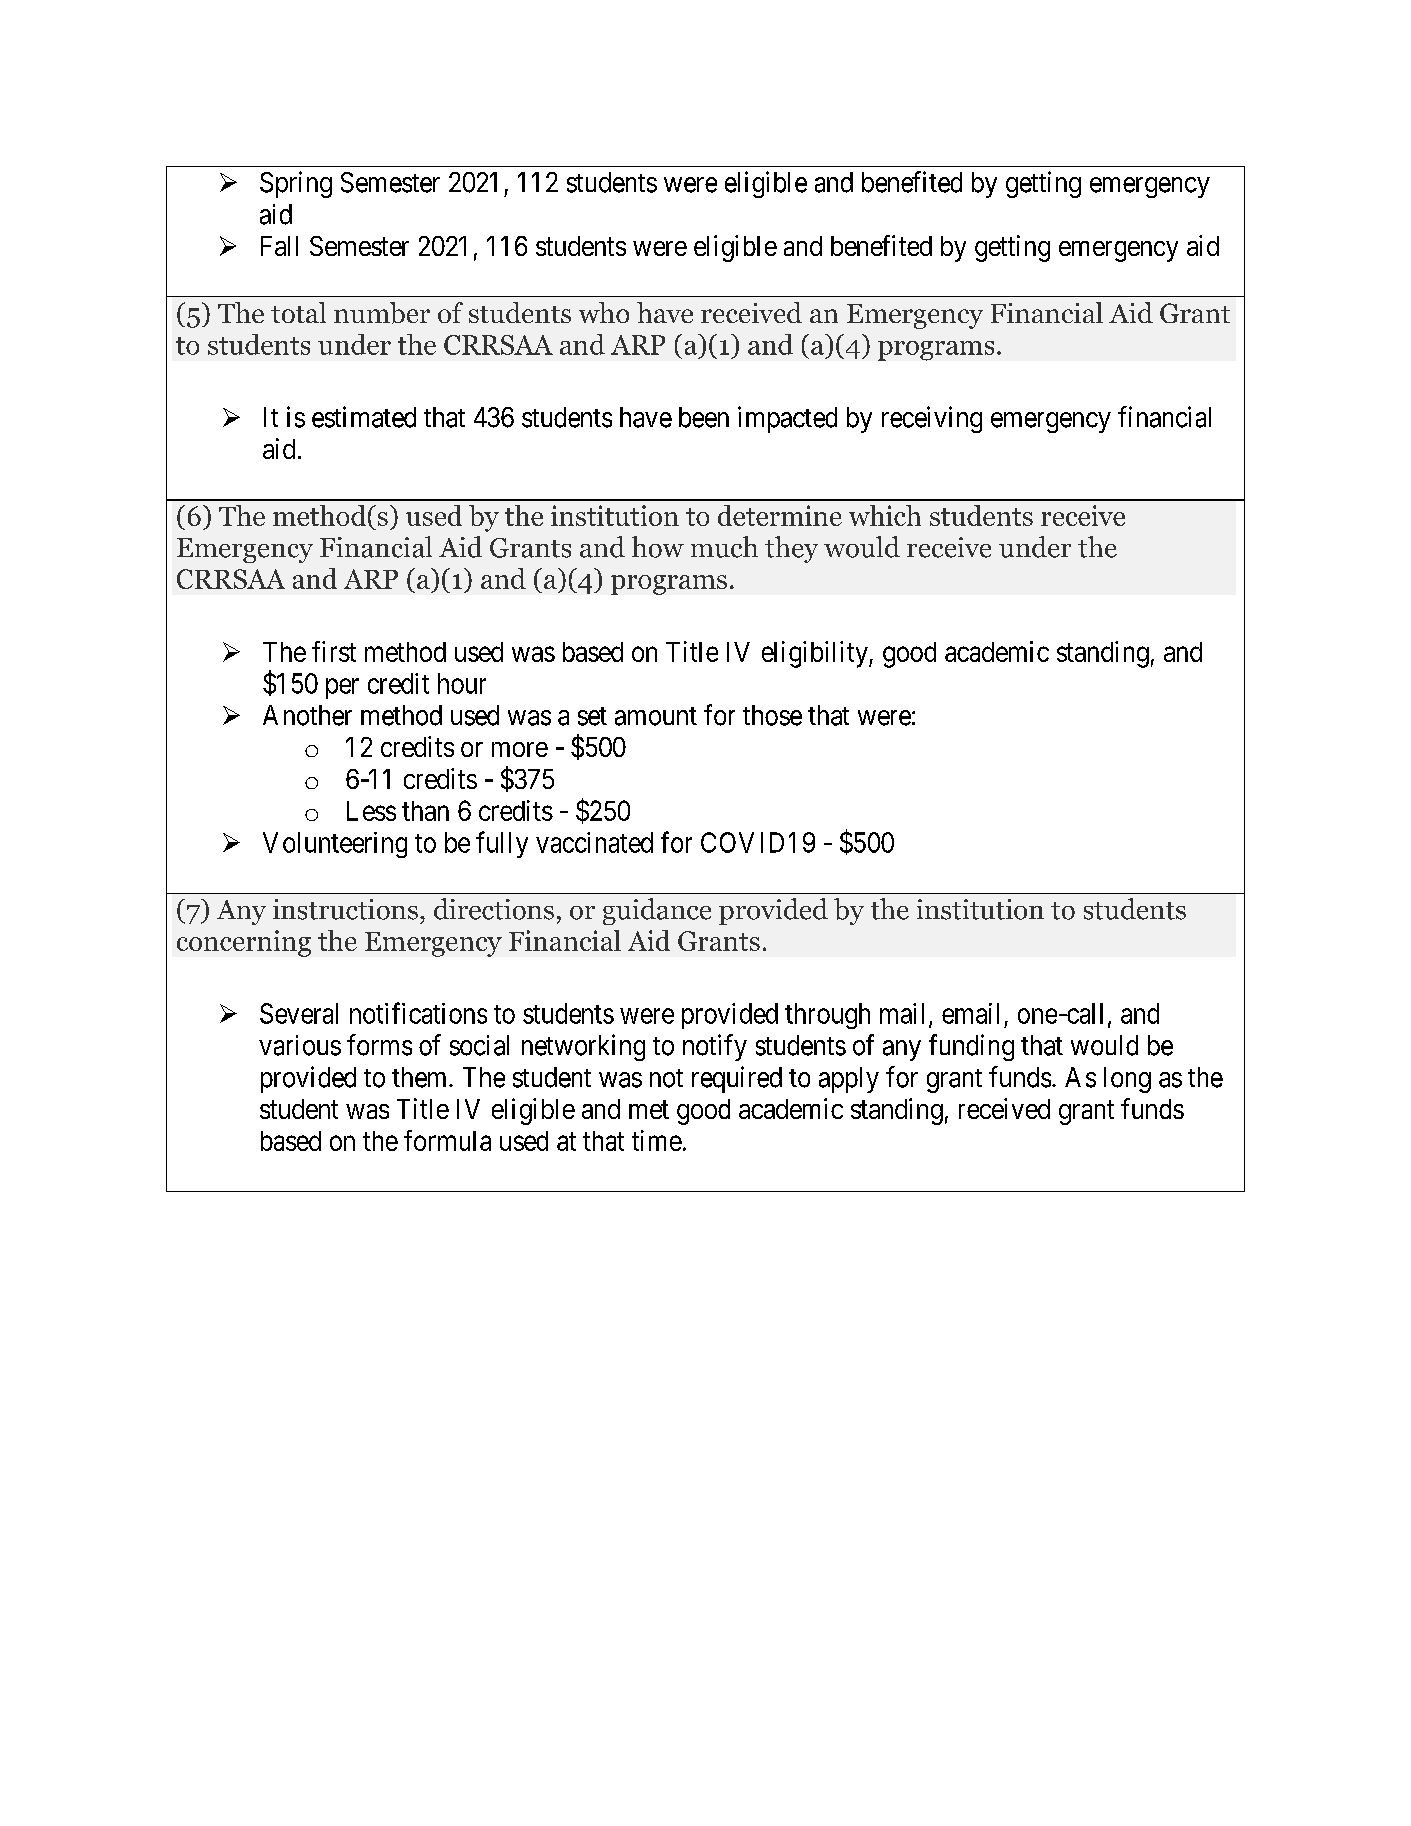  What do you see at coordinates (885, 515) in the page?
I see `which` at bounding box center [885, 515].
